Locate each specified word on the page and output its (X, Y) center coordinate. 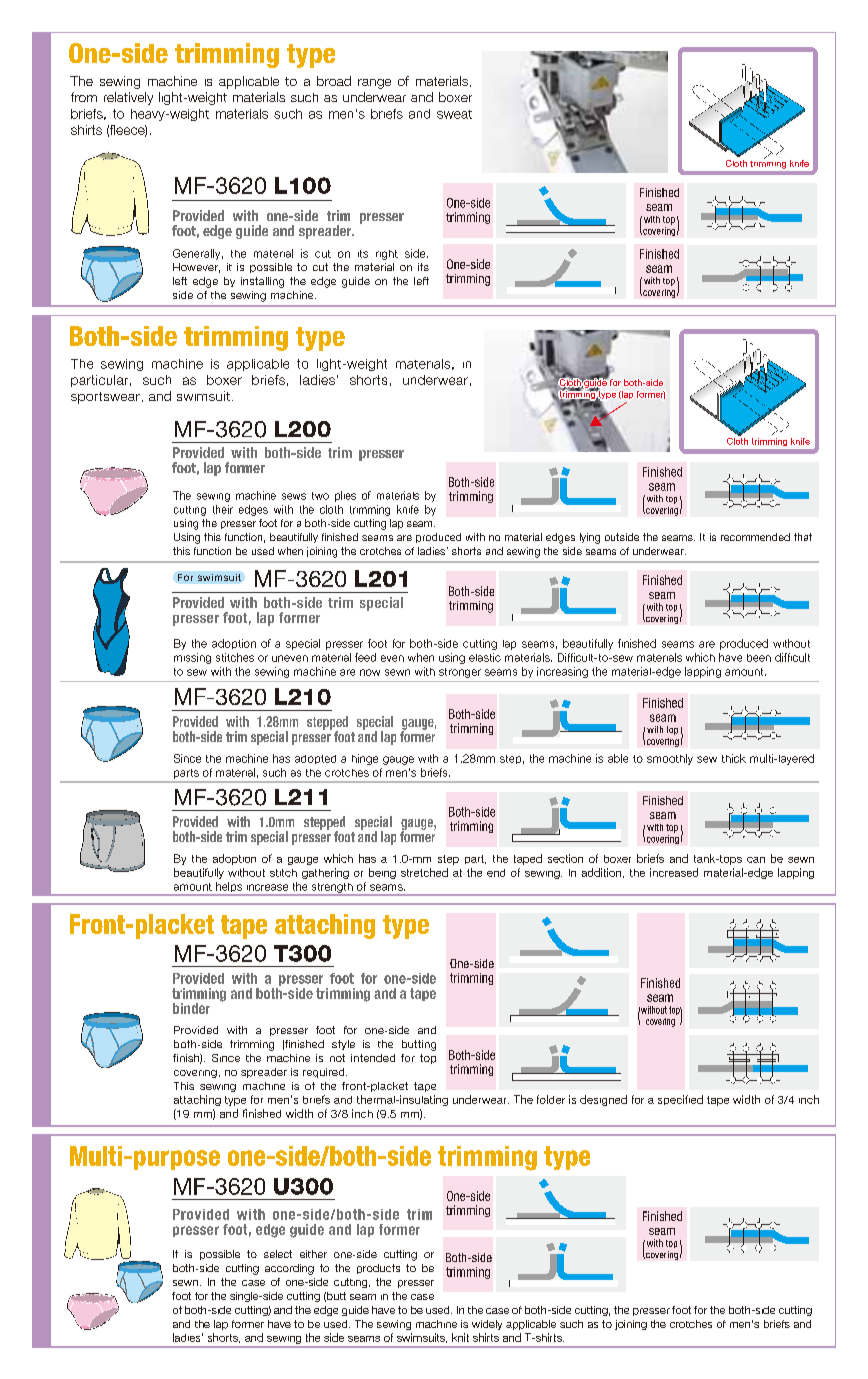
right (387, 255)
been (759, 658)
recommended (755, 537)
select (278, 1254)
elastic (485, 657)
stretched (424, 872)
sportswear (105, 398)
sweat (454, 114)
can (756, 860)
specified (680, 1100)
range (374, 84)
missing (192, 658)
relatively (128, 98)
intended (373, 1058)
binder (191, 1008)
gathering (325, 873)
